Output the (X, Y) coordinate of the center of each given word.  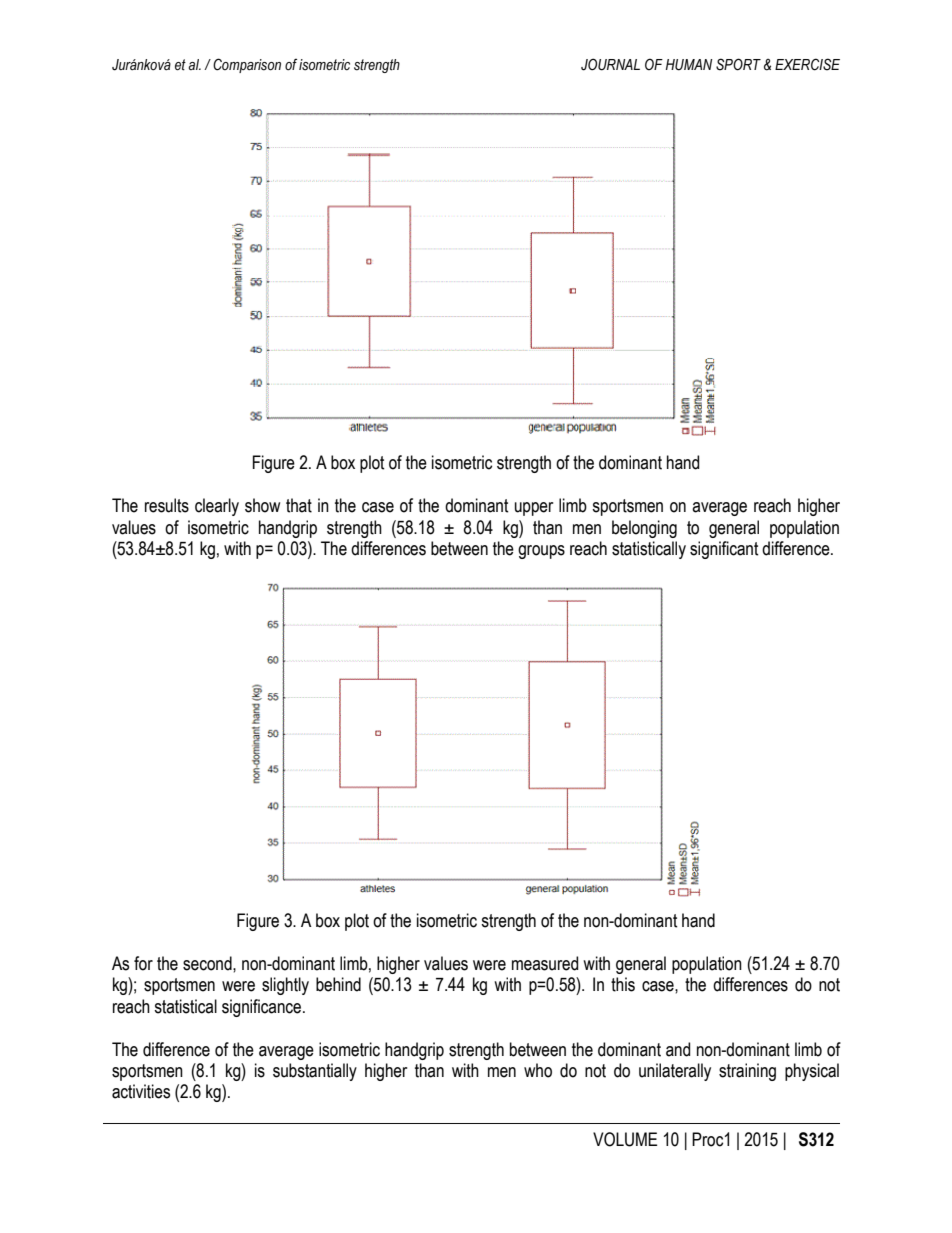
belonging (644, 529)
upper (534, 509)
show (262, 505)
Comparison (247, 65)
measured (545, 963)
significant (724, 550)
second (208, 963)
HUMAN (689, 65)
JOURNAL (610, 64)
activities (141, 1091)
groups (541, 552)
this (623, 984)
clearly (217, 507)
